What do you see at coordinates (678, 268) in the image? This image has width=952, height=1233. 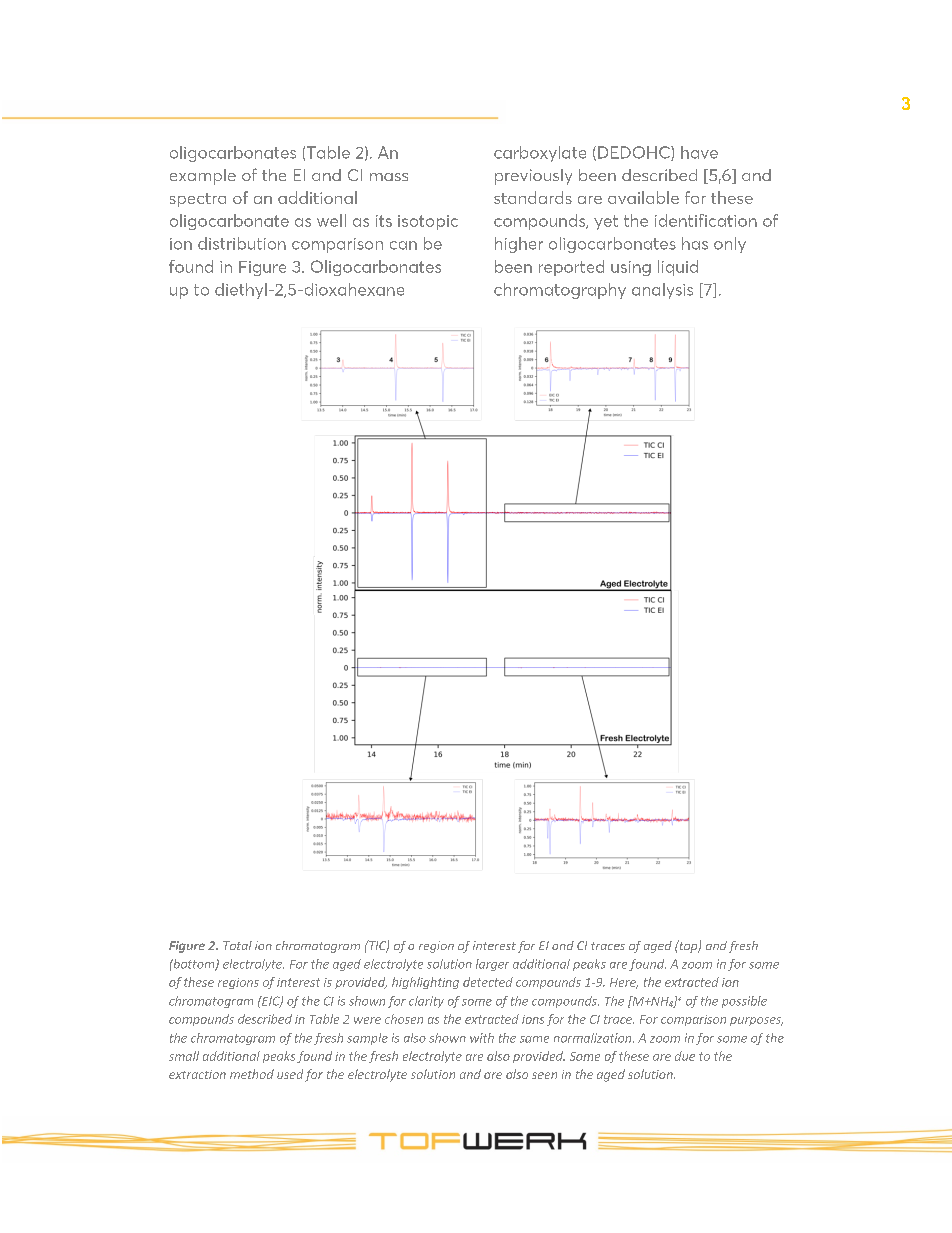 I see `liquid` at bounding box center [678, 268].
